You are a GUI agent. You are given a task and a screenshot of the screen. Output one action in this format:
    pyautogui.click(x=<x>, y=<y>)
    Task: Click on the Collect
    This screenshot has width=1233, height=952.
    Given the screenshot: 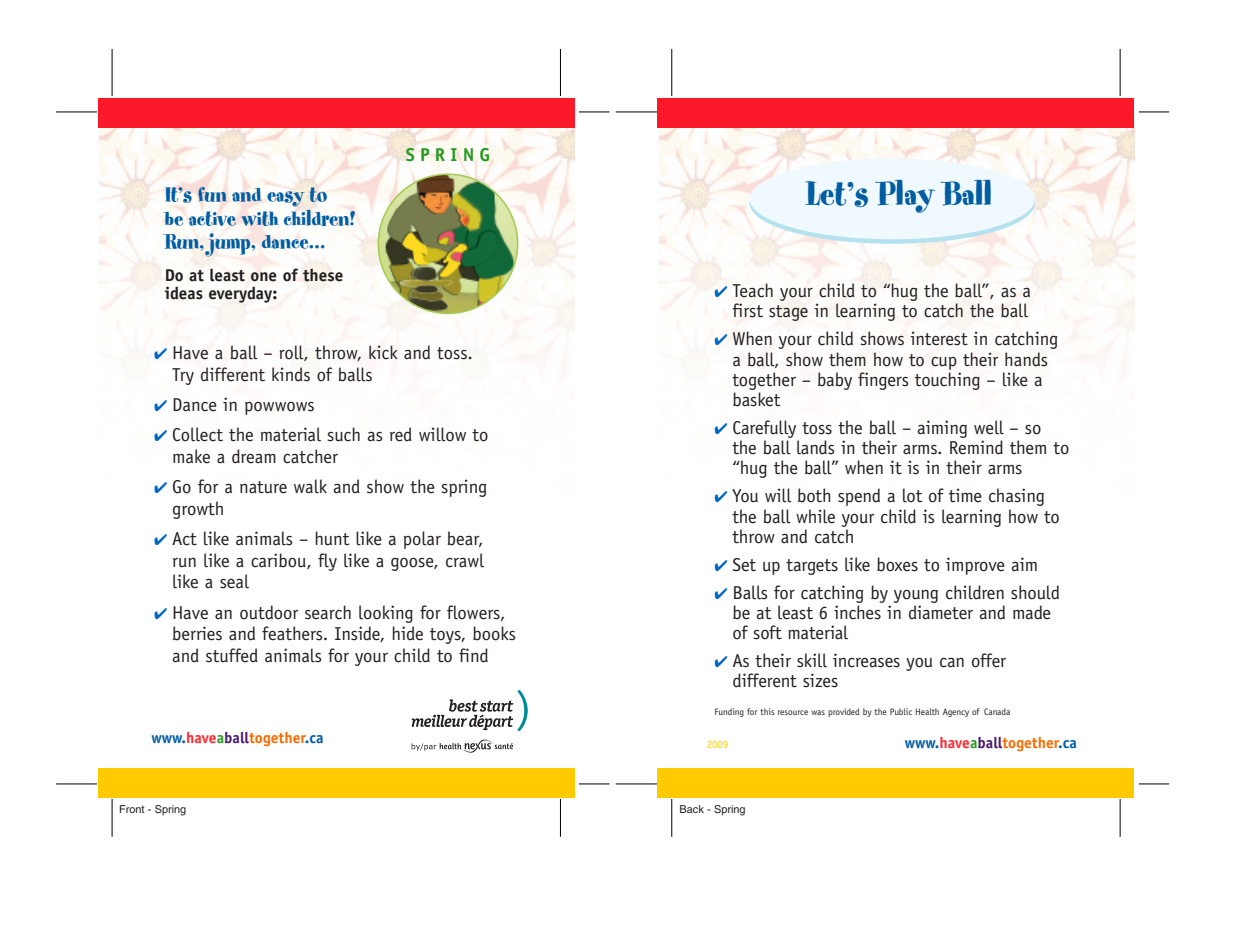 What is the action you would take?
    pyautogui.click(x=198, y=434)
